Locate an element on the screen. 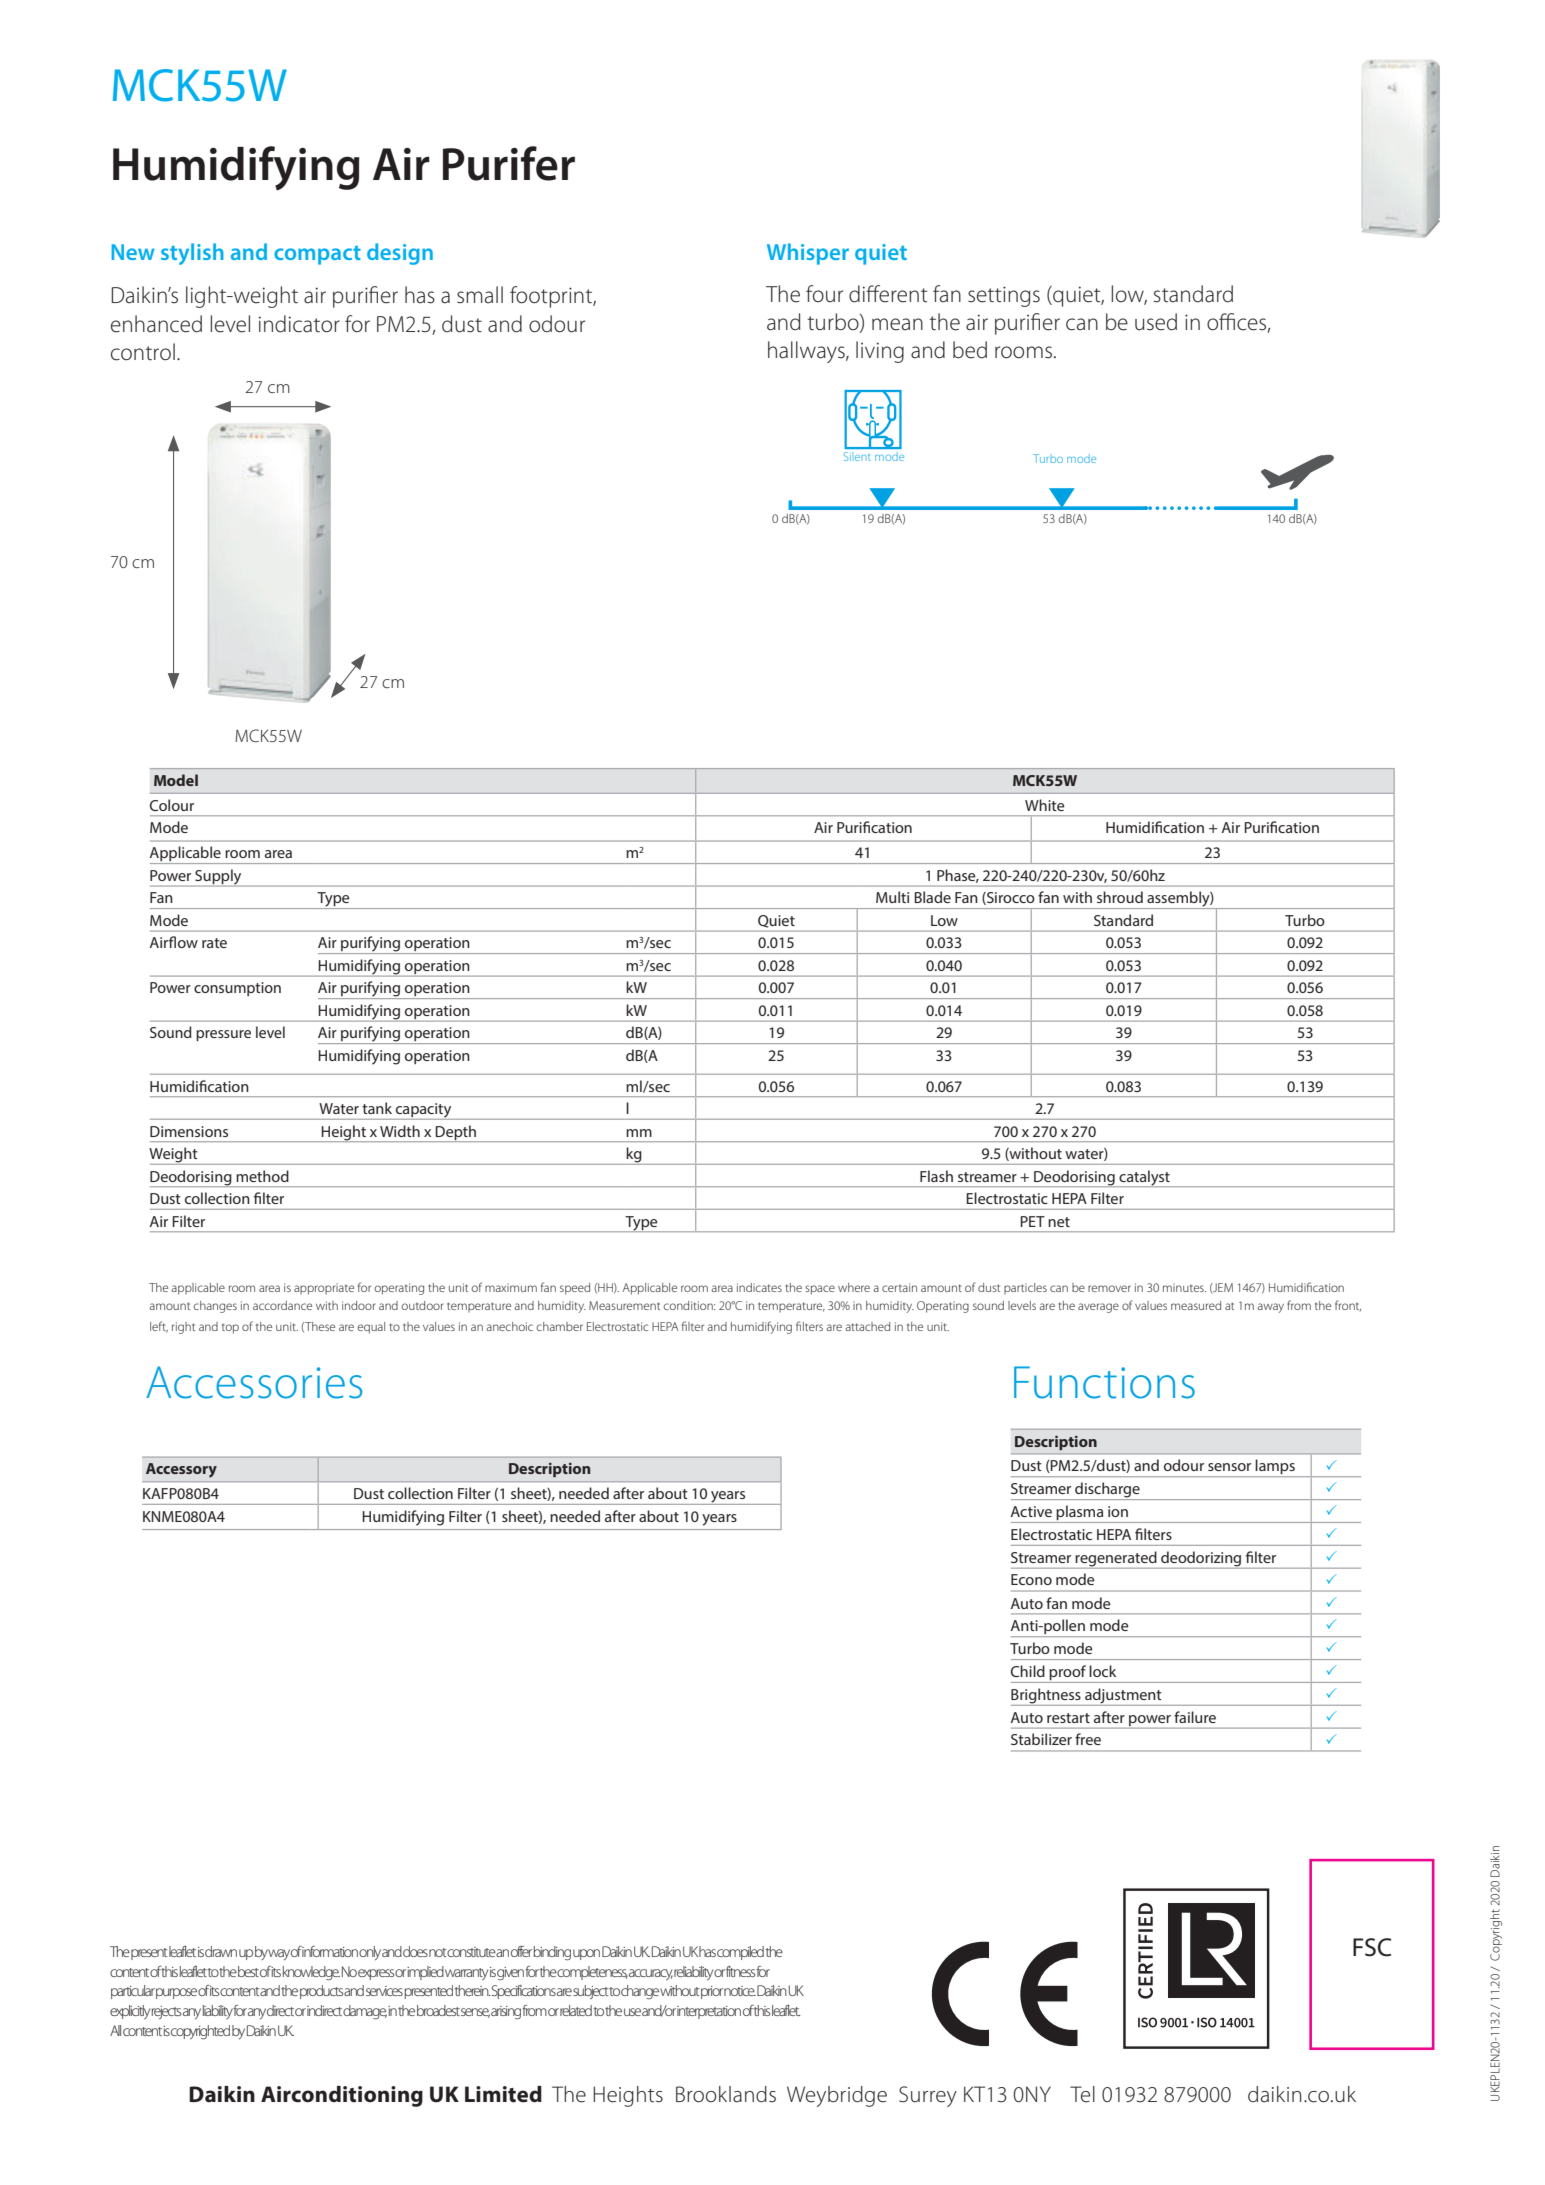 This screenshot has height=2185, width=1545. used is located at coordinates (1156, 322).
